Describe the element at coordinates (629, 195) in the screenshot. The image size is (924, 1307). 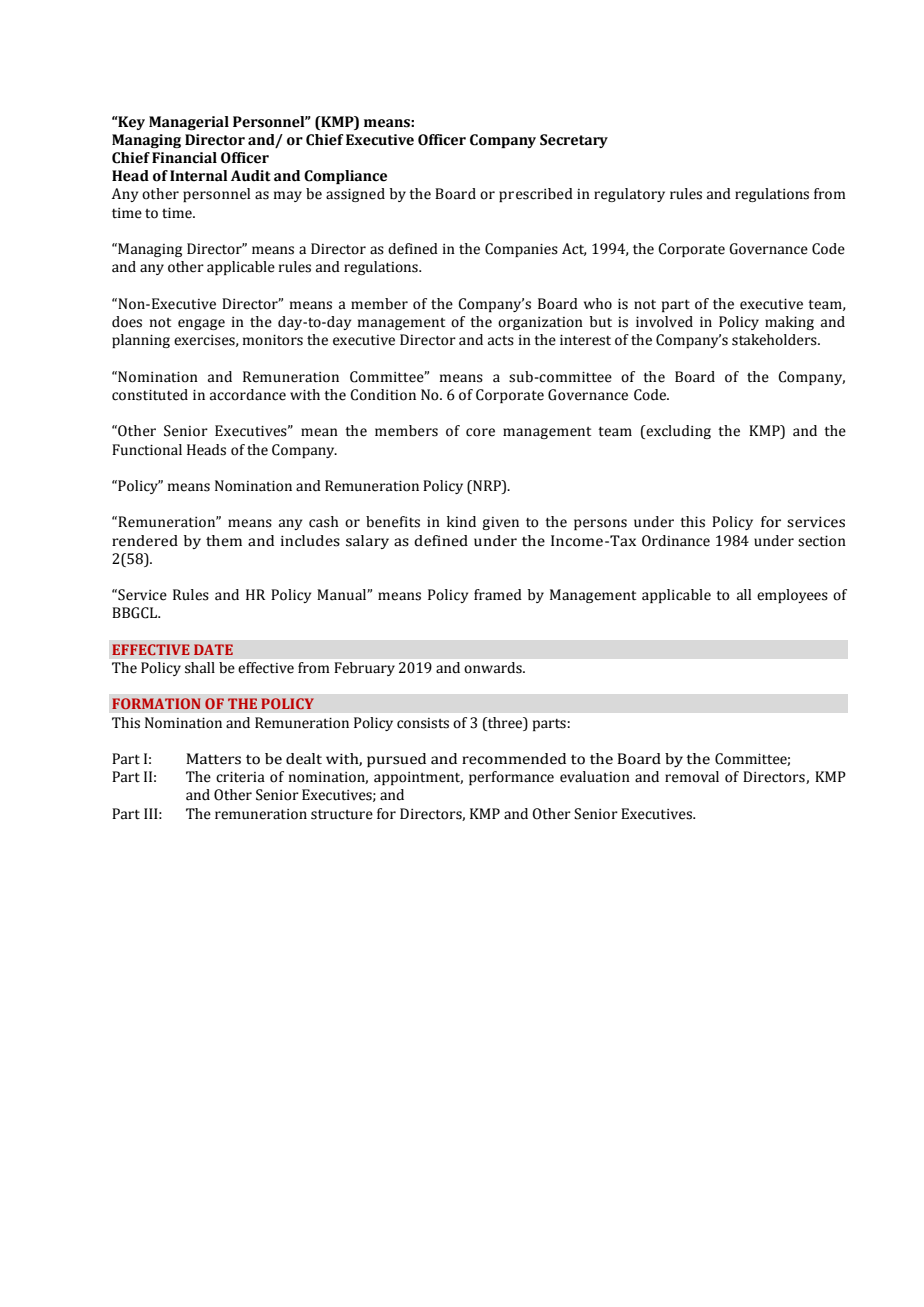
I see `regulatory` at that location.
